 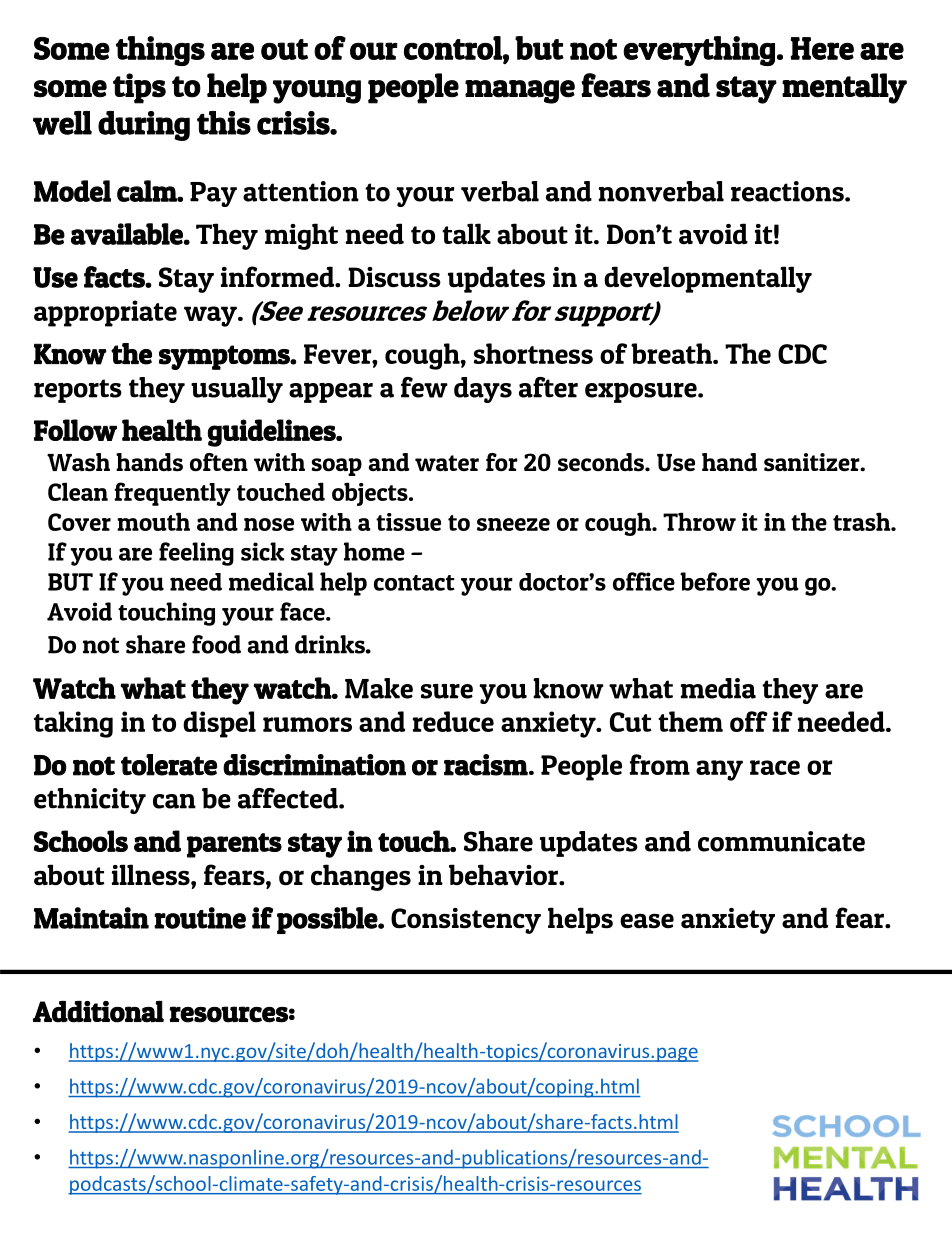 I want to click on Throw, so click(x=699, y=521).
